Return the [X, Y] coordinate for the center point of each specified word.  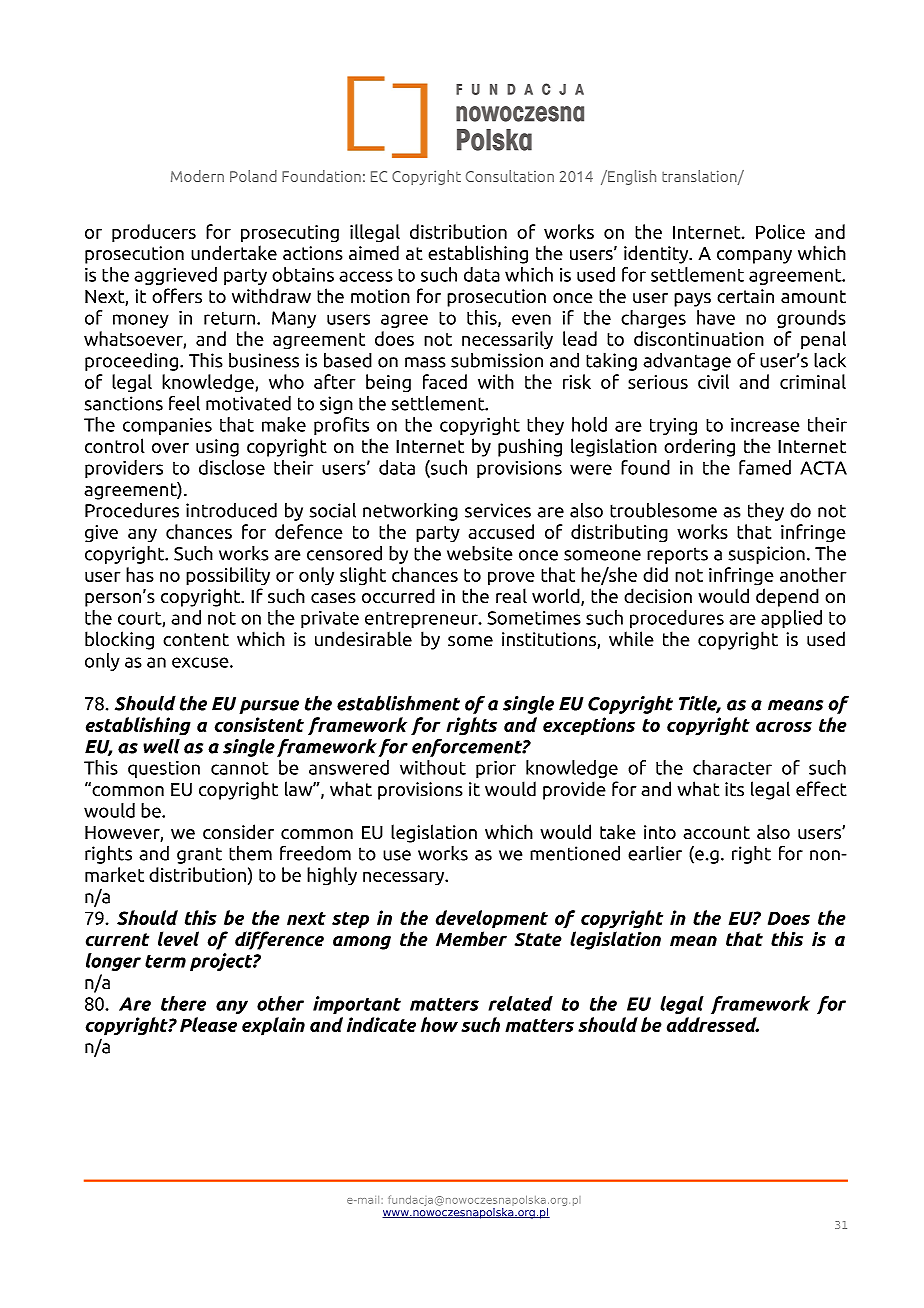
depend [787, 597]
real [511, 596]
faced [445, 381]
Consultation [510, 176]
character [732, 767]
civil [713, 381]
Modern [197, 176]
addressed [713, 1024]
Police [780, 231]
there [183, 1003]
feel [184, 403]
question [164, 769]
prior [496, 769]
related [521, 1003]
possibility [228, 576]
